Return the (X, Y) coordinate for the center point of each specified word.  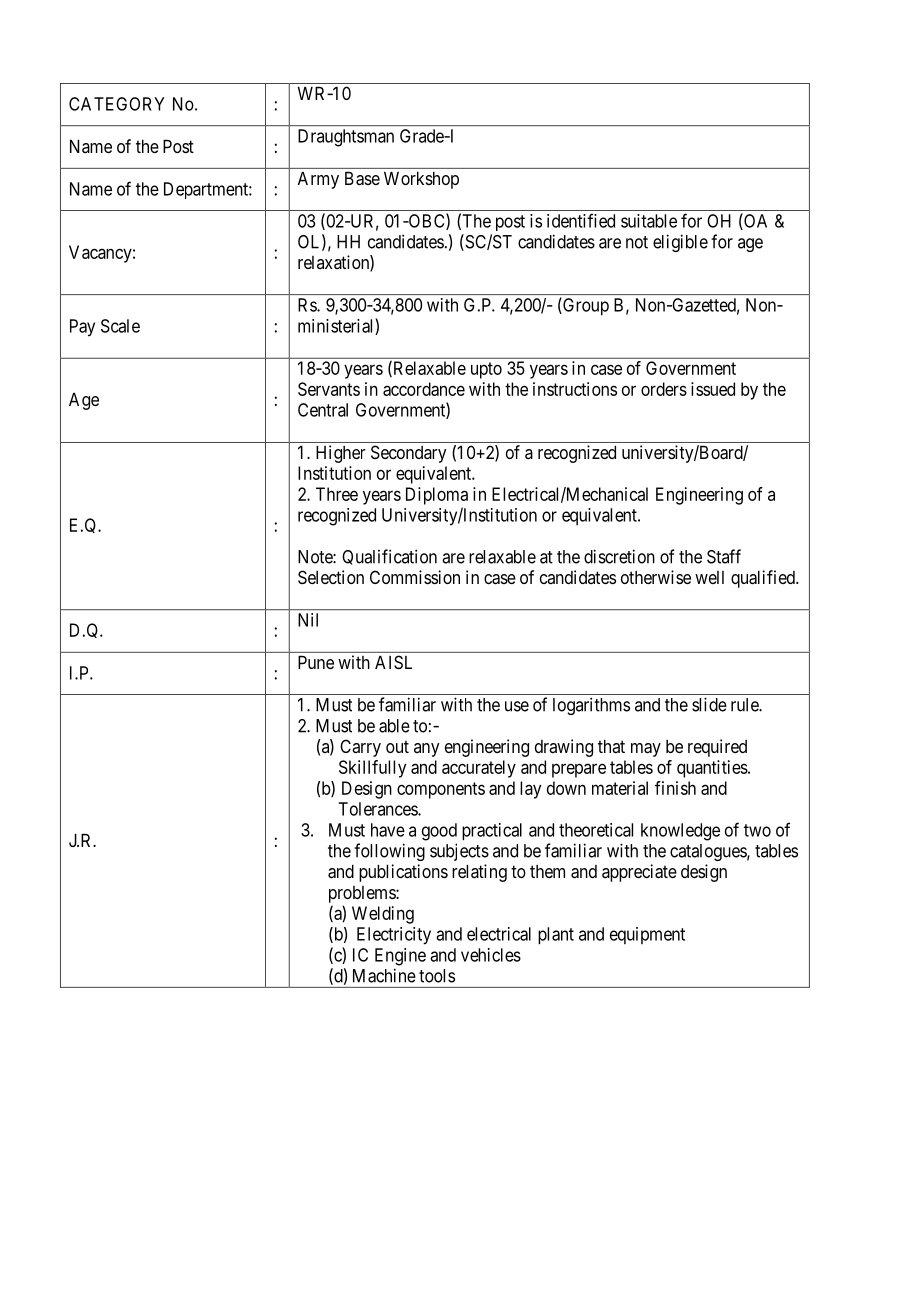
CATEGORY (117, 104)
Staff (724, 556)
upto (486, 370)
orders (664, 389)
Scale (120, 326)
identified (581, 220)
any (427, 750)
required (717, 748)
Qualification (389, 557)
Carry (360, 748)
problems (363, 894)
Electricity (394, 936)
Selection (331, 577)
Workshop (421, 180)
